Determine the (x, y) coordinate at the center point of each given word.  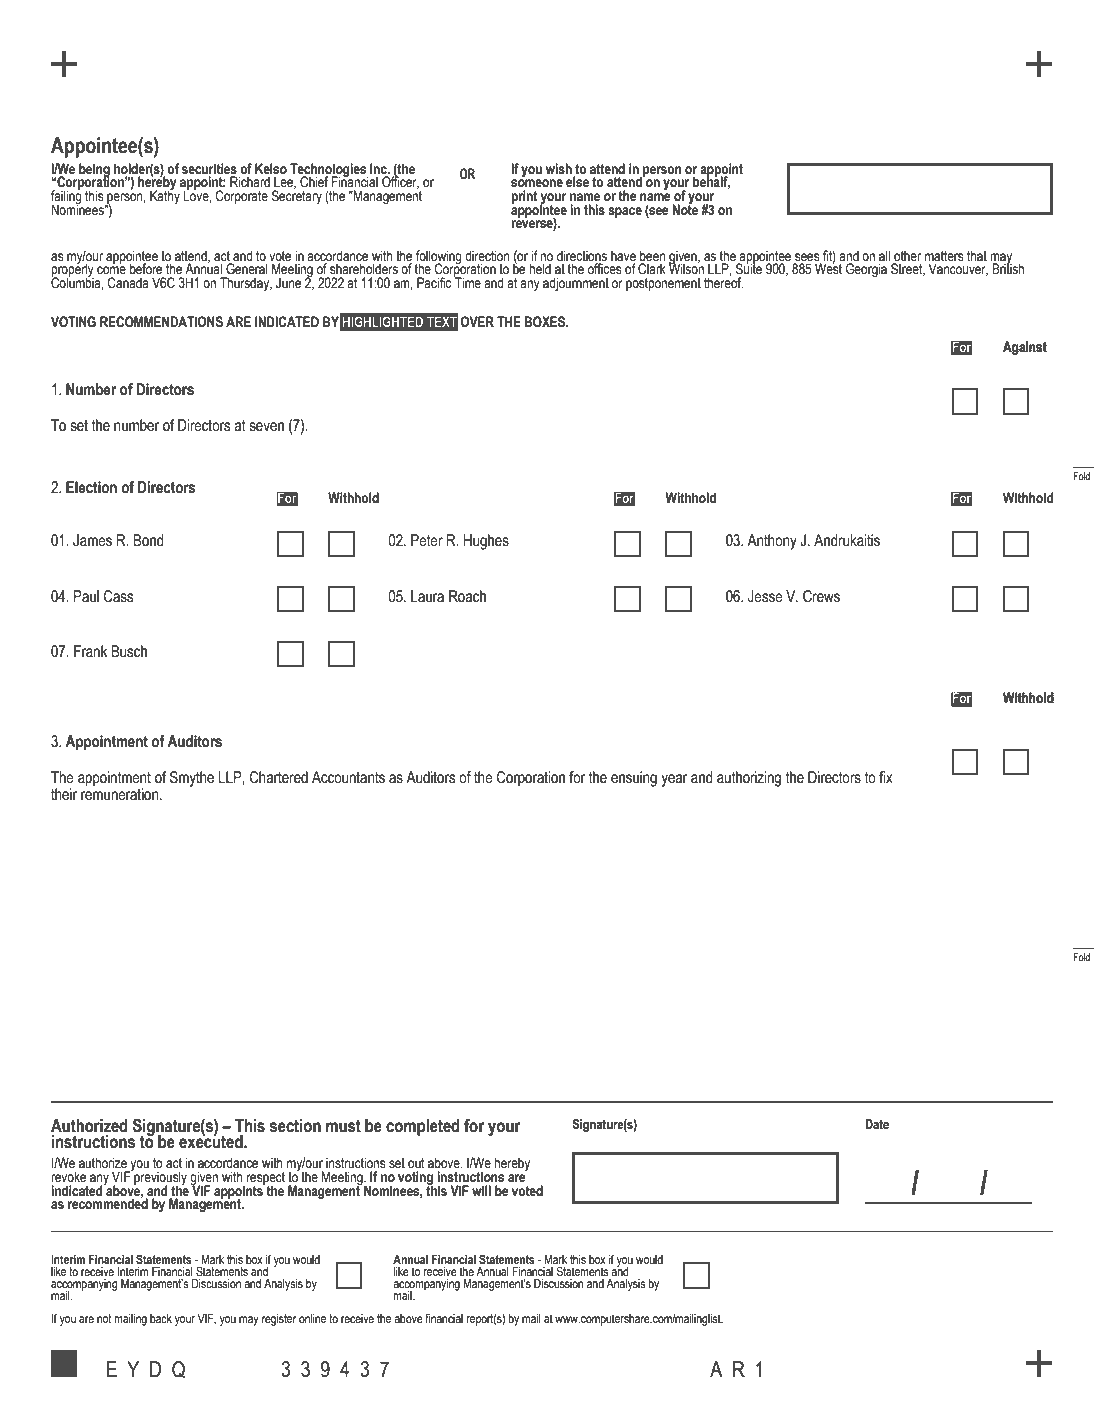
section (295, 1126)
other (907, 256)
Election (91, 487)
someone (537, 183)
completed (423, 1127)
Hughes (486, 542)
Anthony (772, 542)
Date (877, 1124)
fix (886, 777)
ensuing (634, 779)
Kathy (165, 196)
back (161, 1318)
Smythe (192, 779)
